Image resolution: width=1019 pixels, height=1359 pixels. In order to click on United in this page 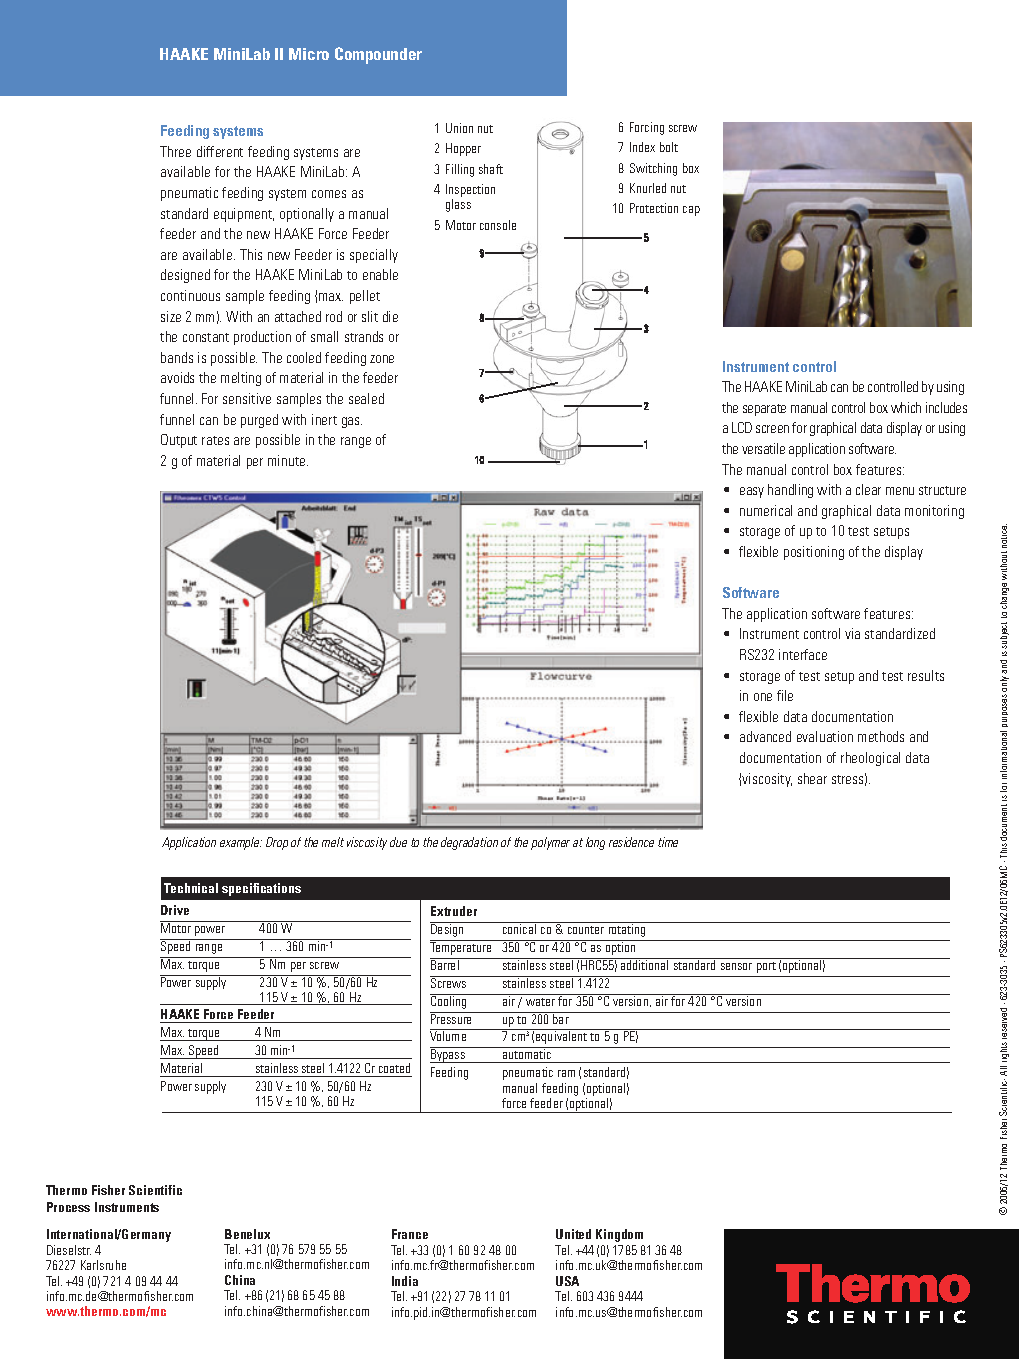, I will do `click(573, 1234)`.
